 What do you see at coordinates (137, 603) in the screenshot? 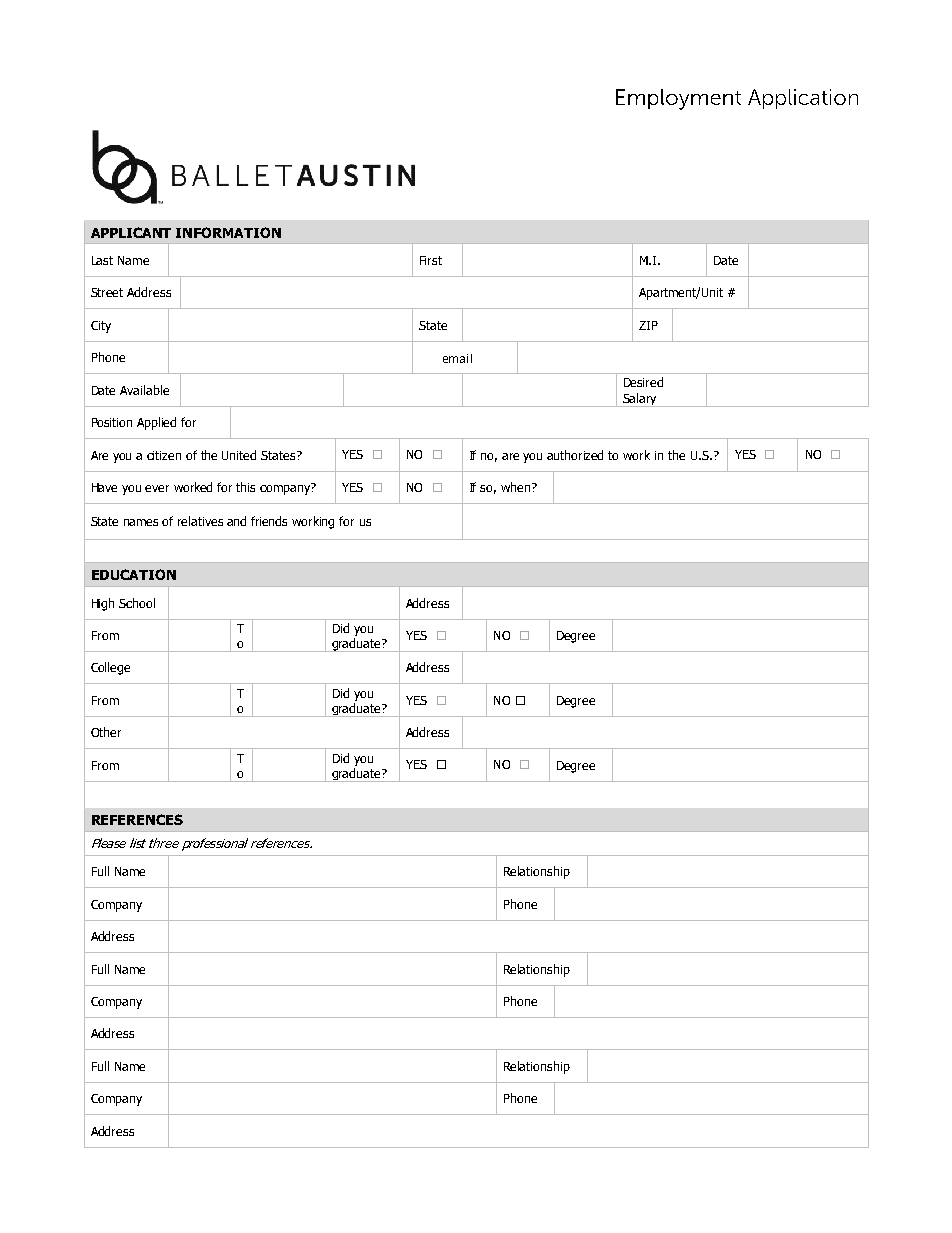
I see `School` at bounding box center [137, 603].
